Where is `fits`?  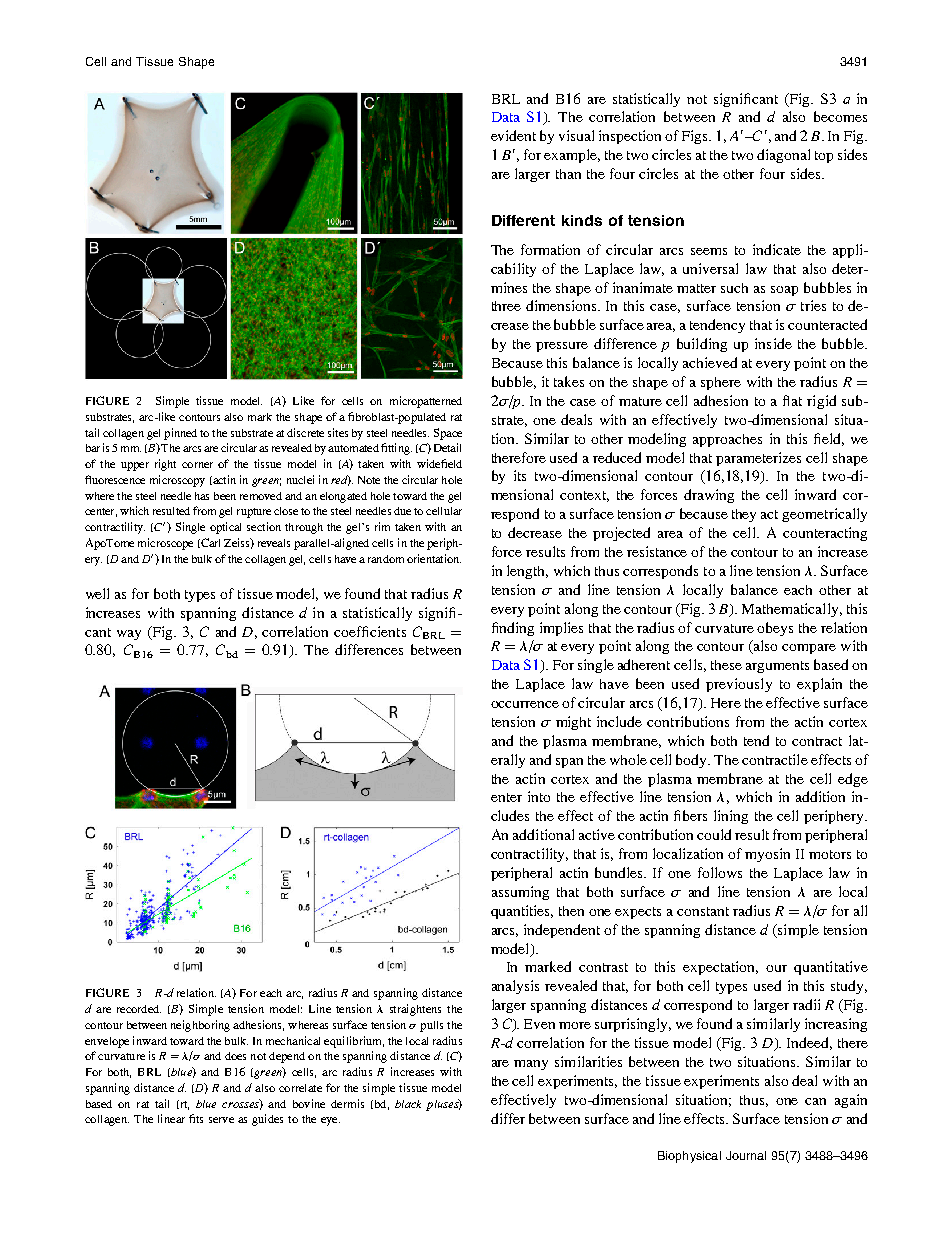
fits is located at coordinates (196, 1118).
